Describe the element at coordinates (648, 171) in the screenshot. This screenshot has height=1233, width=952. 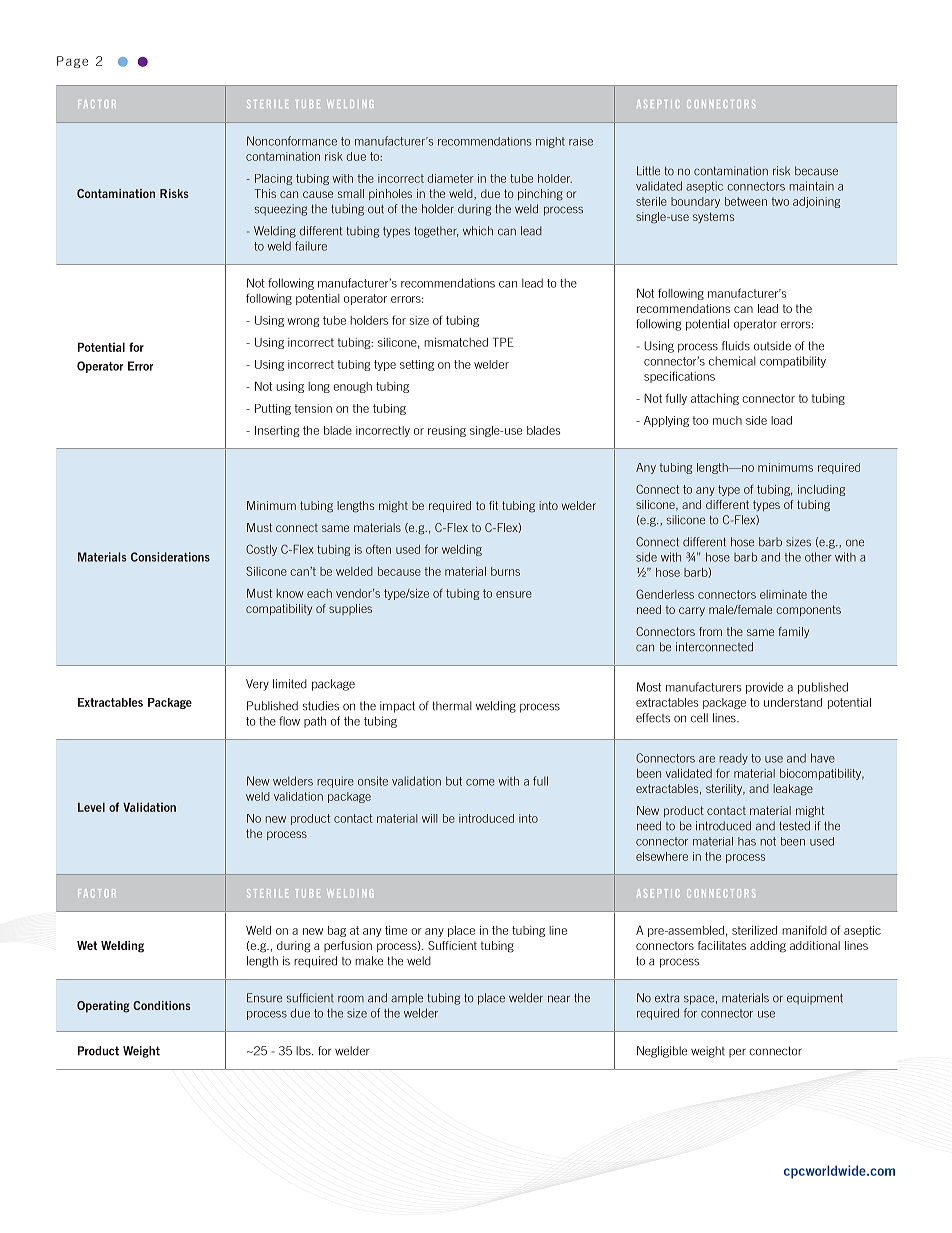
I see `Little` at that location.
